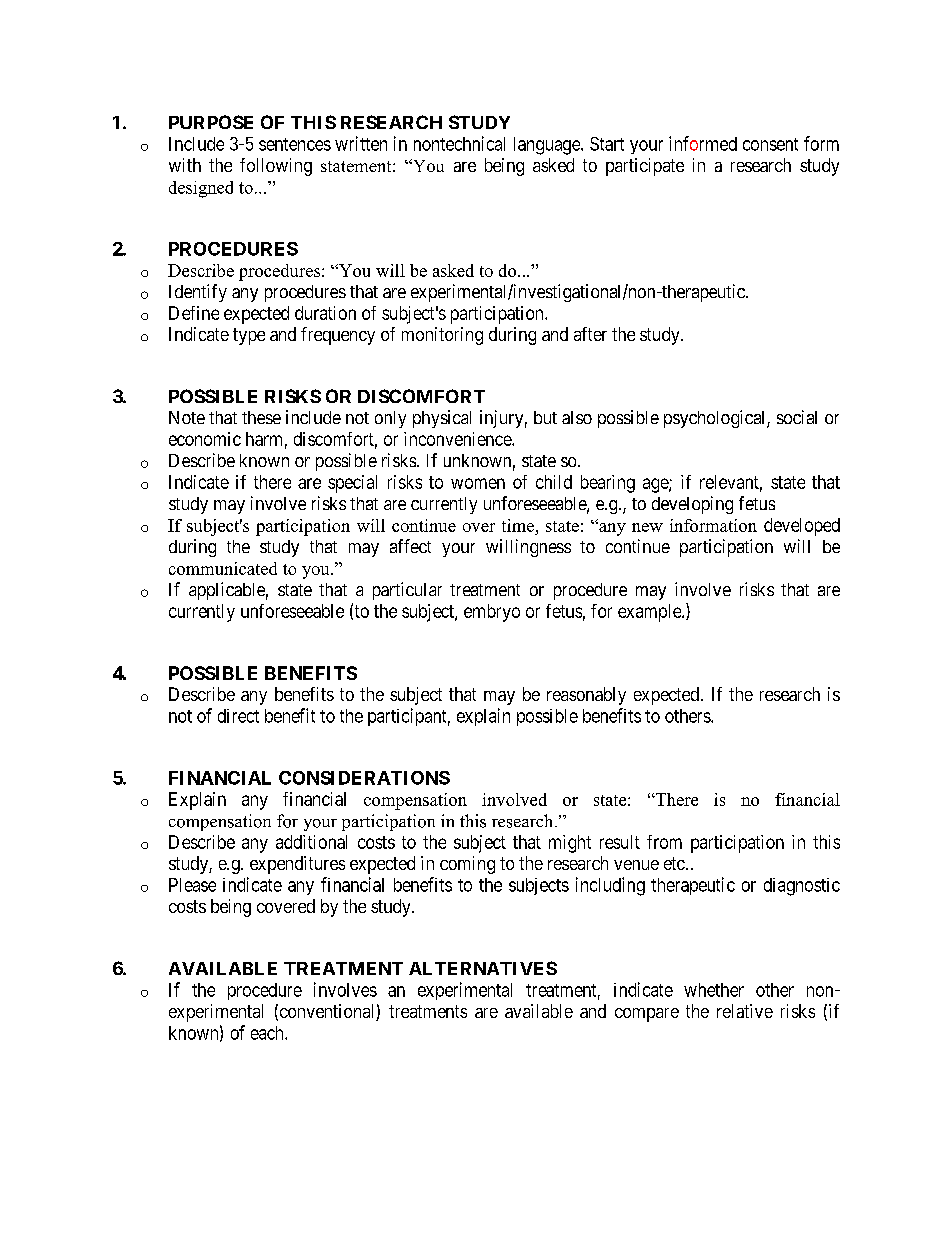 This document has height=1233, width=952. I want to click on example, so click(650, 613).
